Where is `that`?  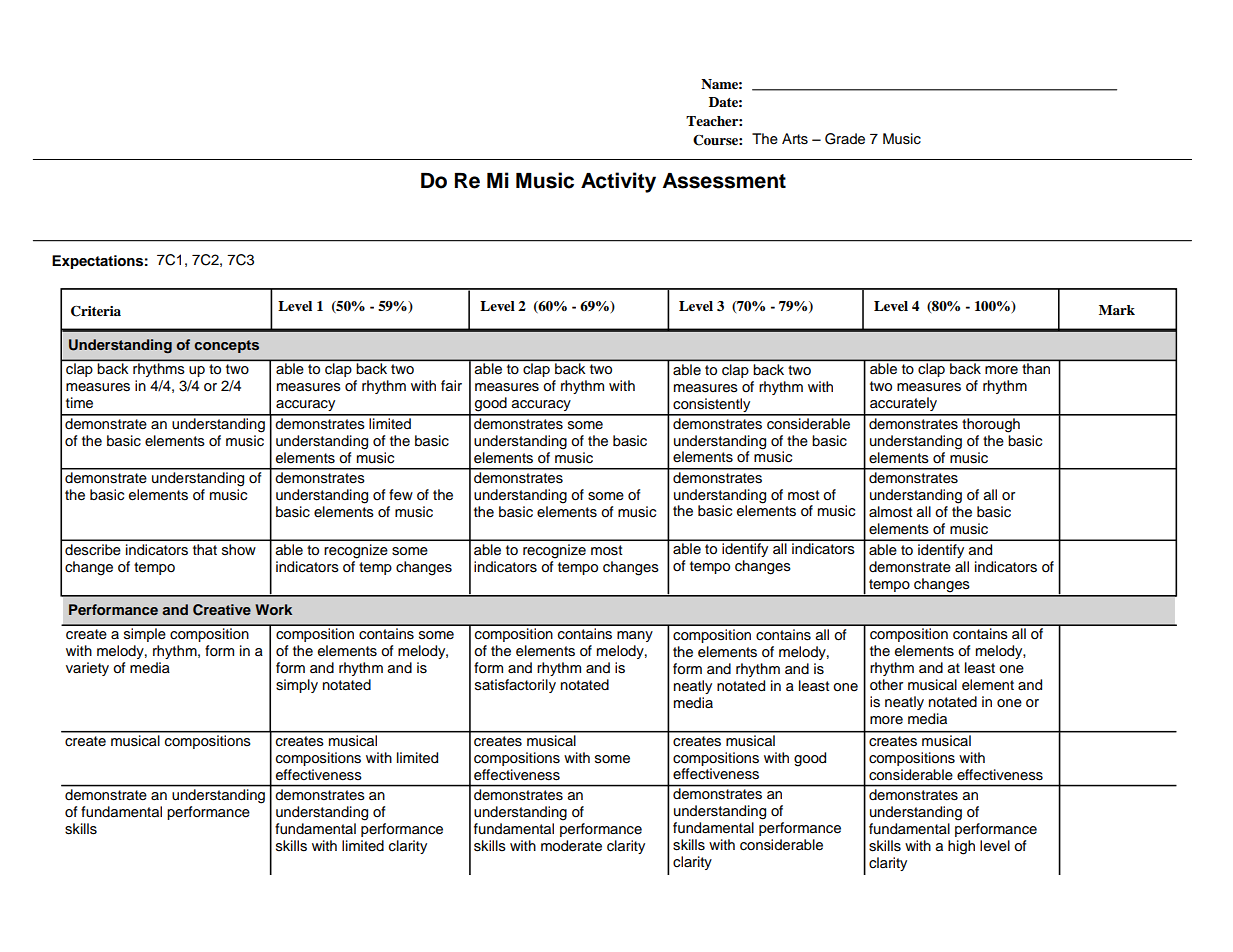
that is located at coordinates (205, 549).
